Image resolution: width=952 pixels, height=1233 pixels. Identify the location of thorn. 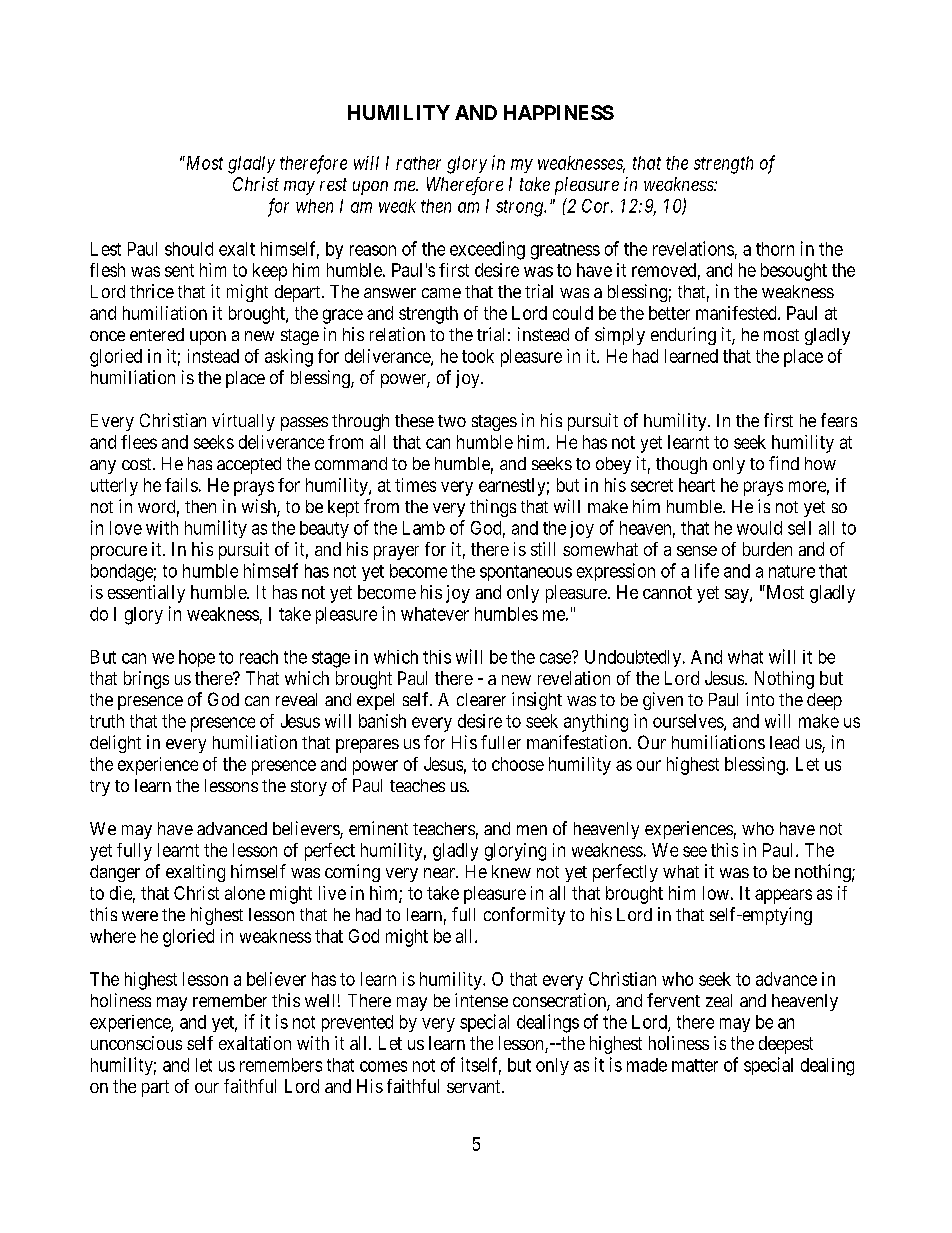
(775, 249).
